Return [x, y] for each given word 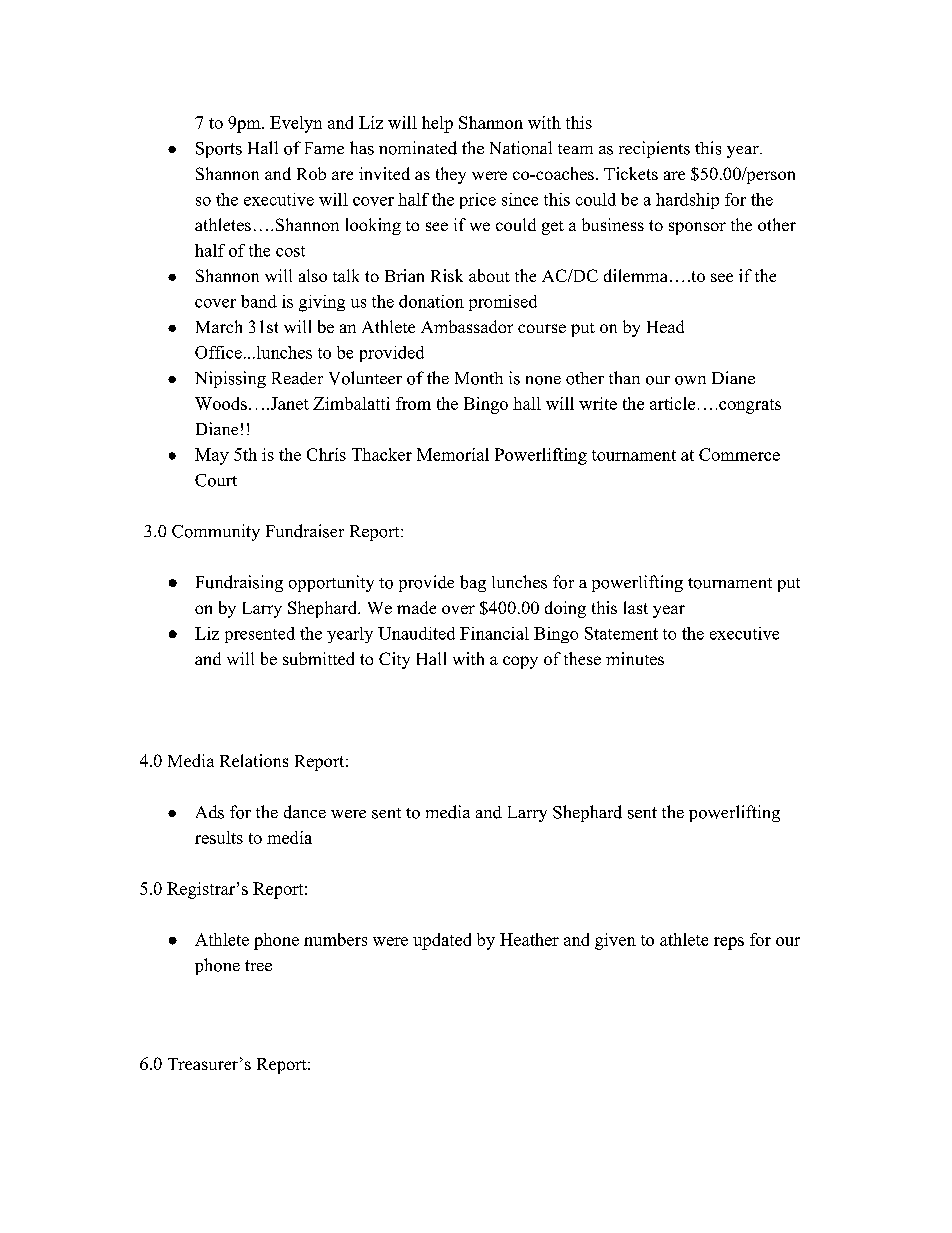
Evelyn [296, 124]
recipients [654, 149]
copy [520, 662]
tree [258, 965]
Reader [297, 378]
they [451, 175]
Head [665, 326]
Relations [254, 760]
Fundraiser [305, 531]
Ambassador [467, 326]
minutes [635, 658]
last [636, 607]
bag [473, 583]
